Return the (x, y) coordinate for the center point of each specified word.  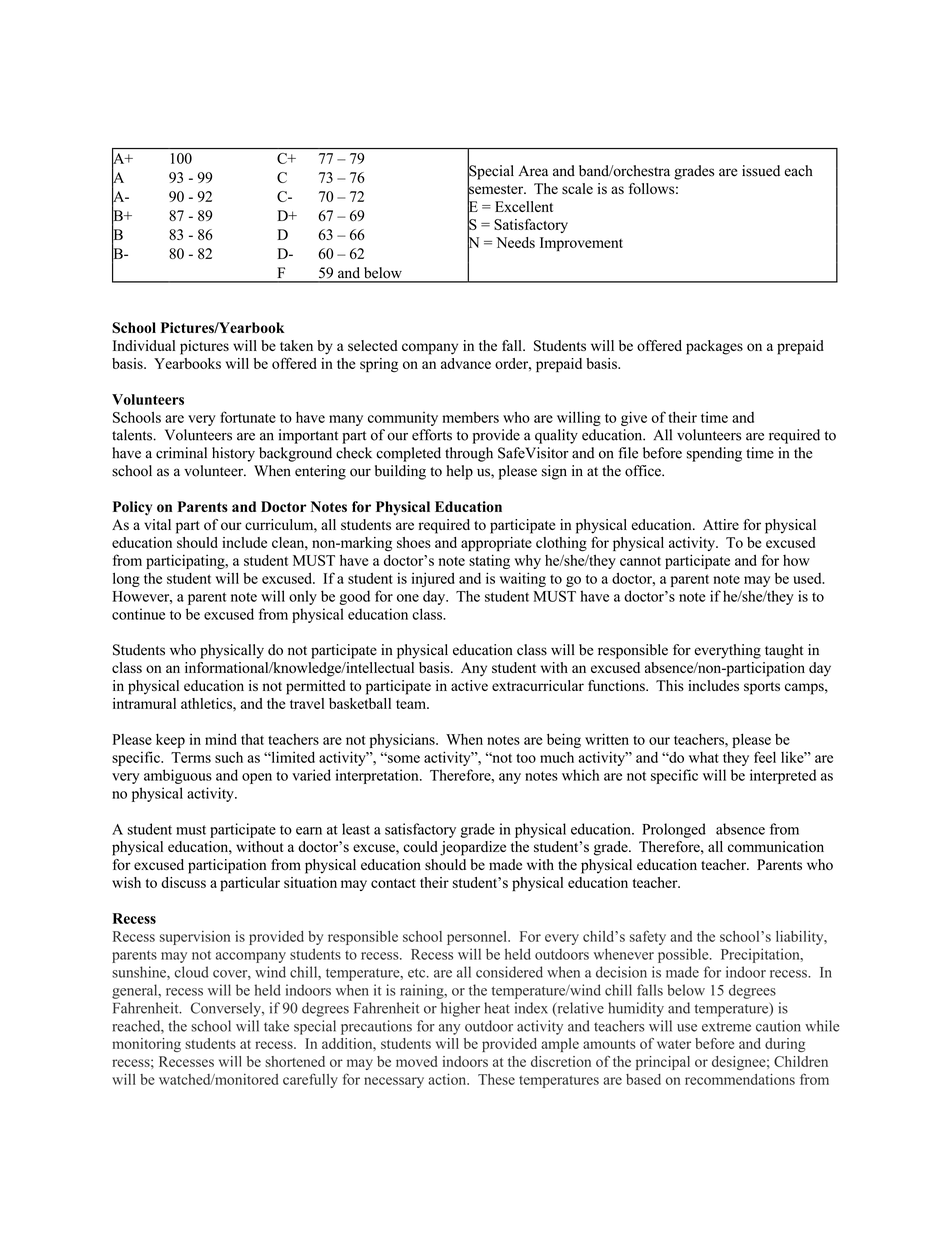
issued (761, 171)
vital (157, 524)
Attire (721, 524)
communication (776, 846)
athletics (207, 703)
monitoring (146, 1045)
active (469, 685)
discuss (183, 882)
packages (714, 347)
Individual (144, 345)
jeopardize (473, 848)
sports (762, 688)
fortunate (248, 417)
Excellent (524, 206)
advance (466, 363)
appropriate (496, 544)
